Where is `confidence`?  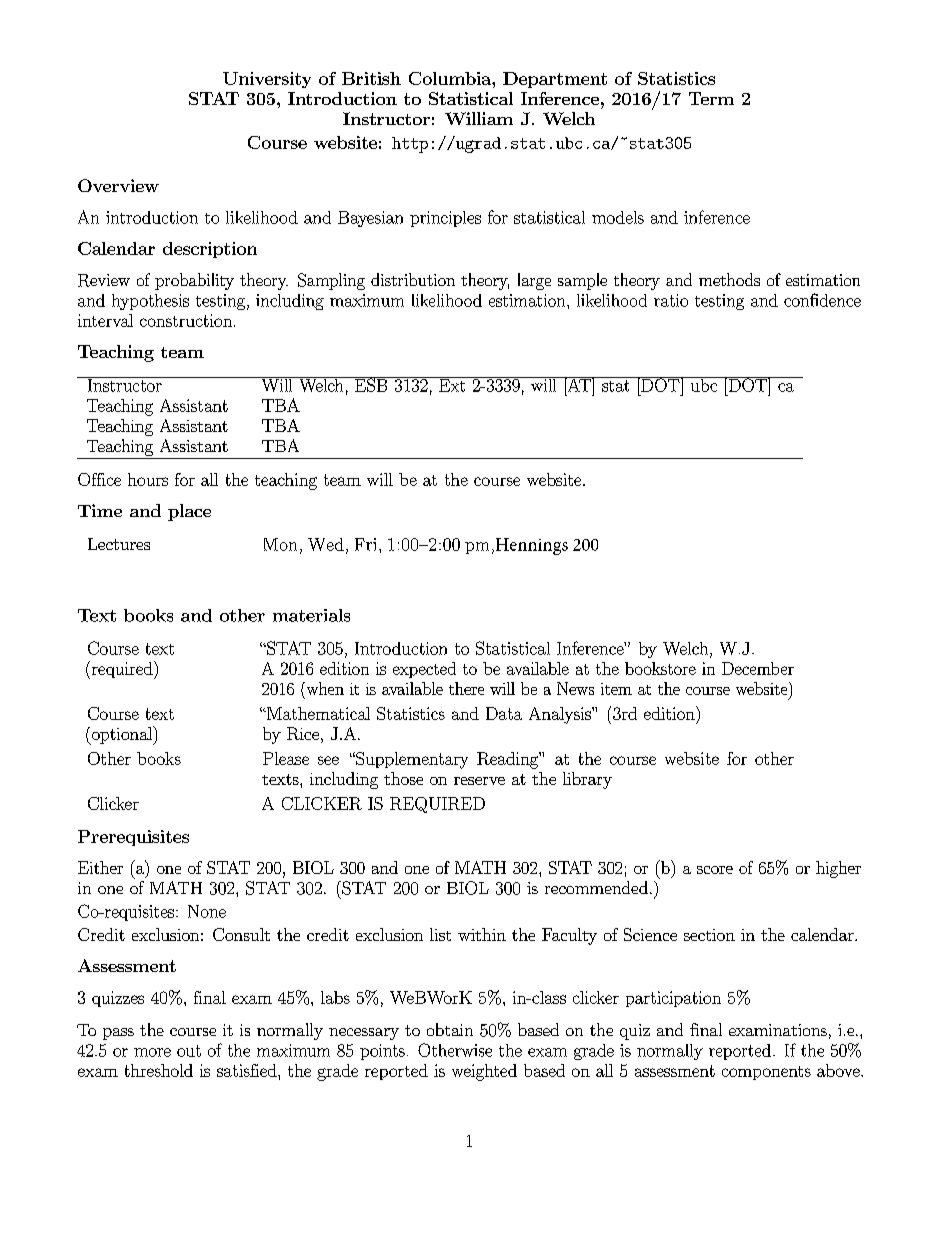 confidence is located at coordinates (822, 300).
